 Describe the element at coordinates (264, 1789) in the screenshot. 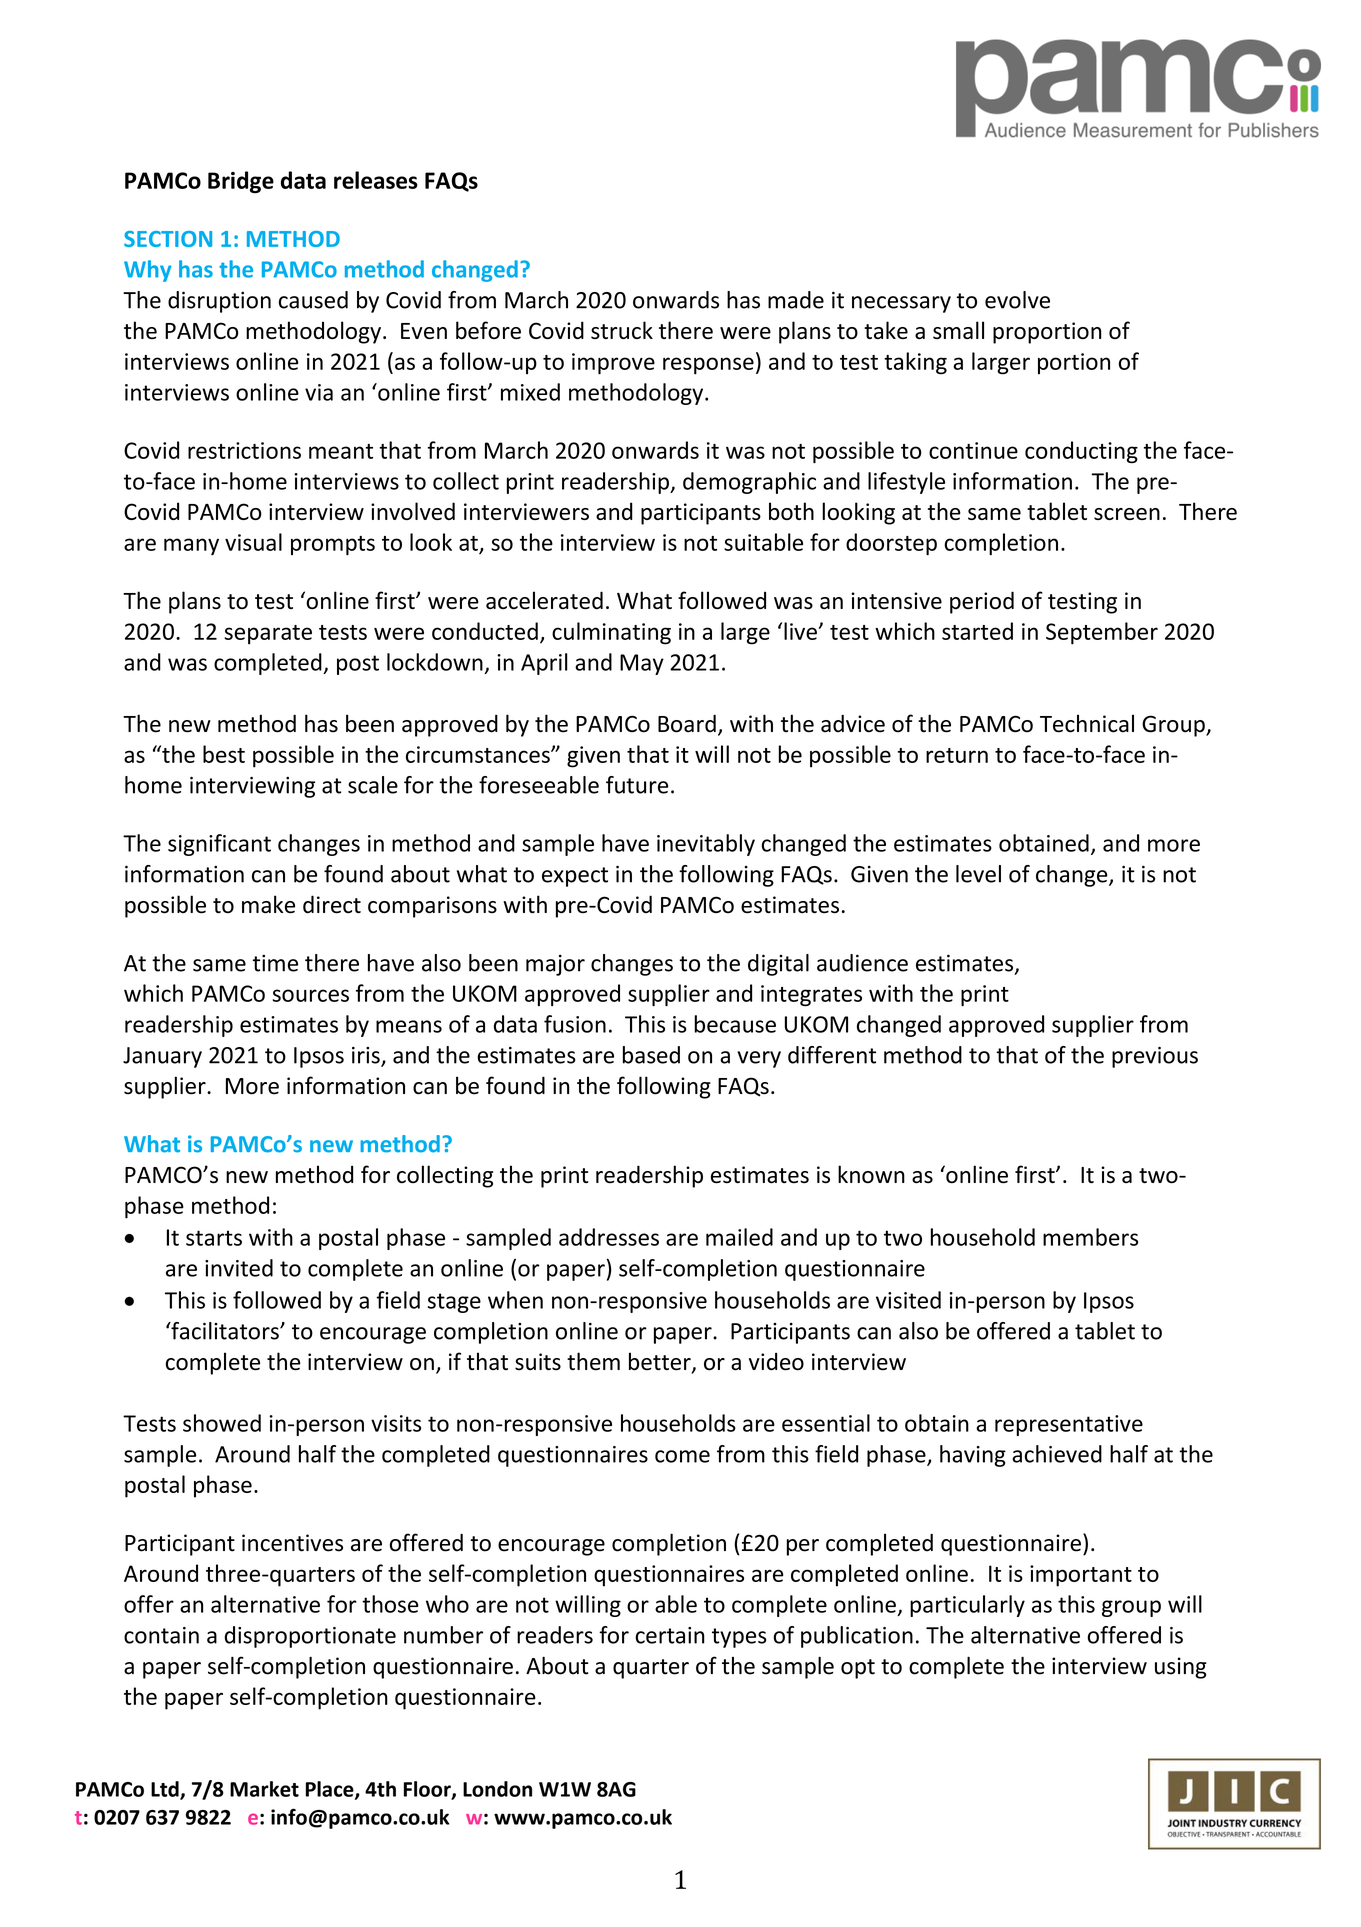

I see `Market` at that location.
